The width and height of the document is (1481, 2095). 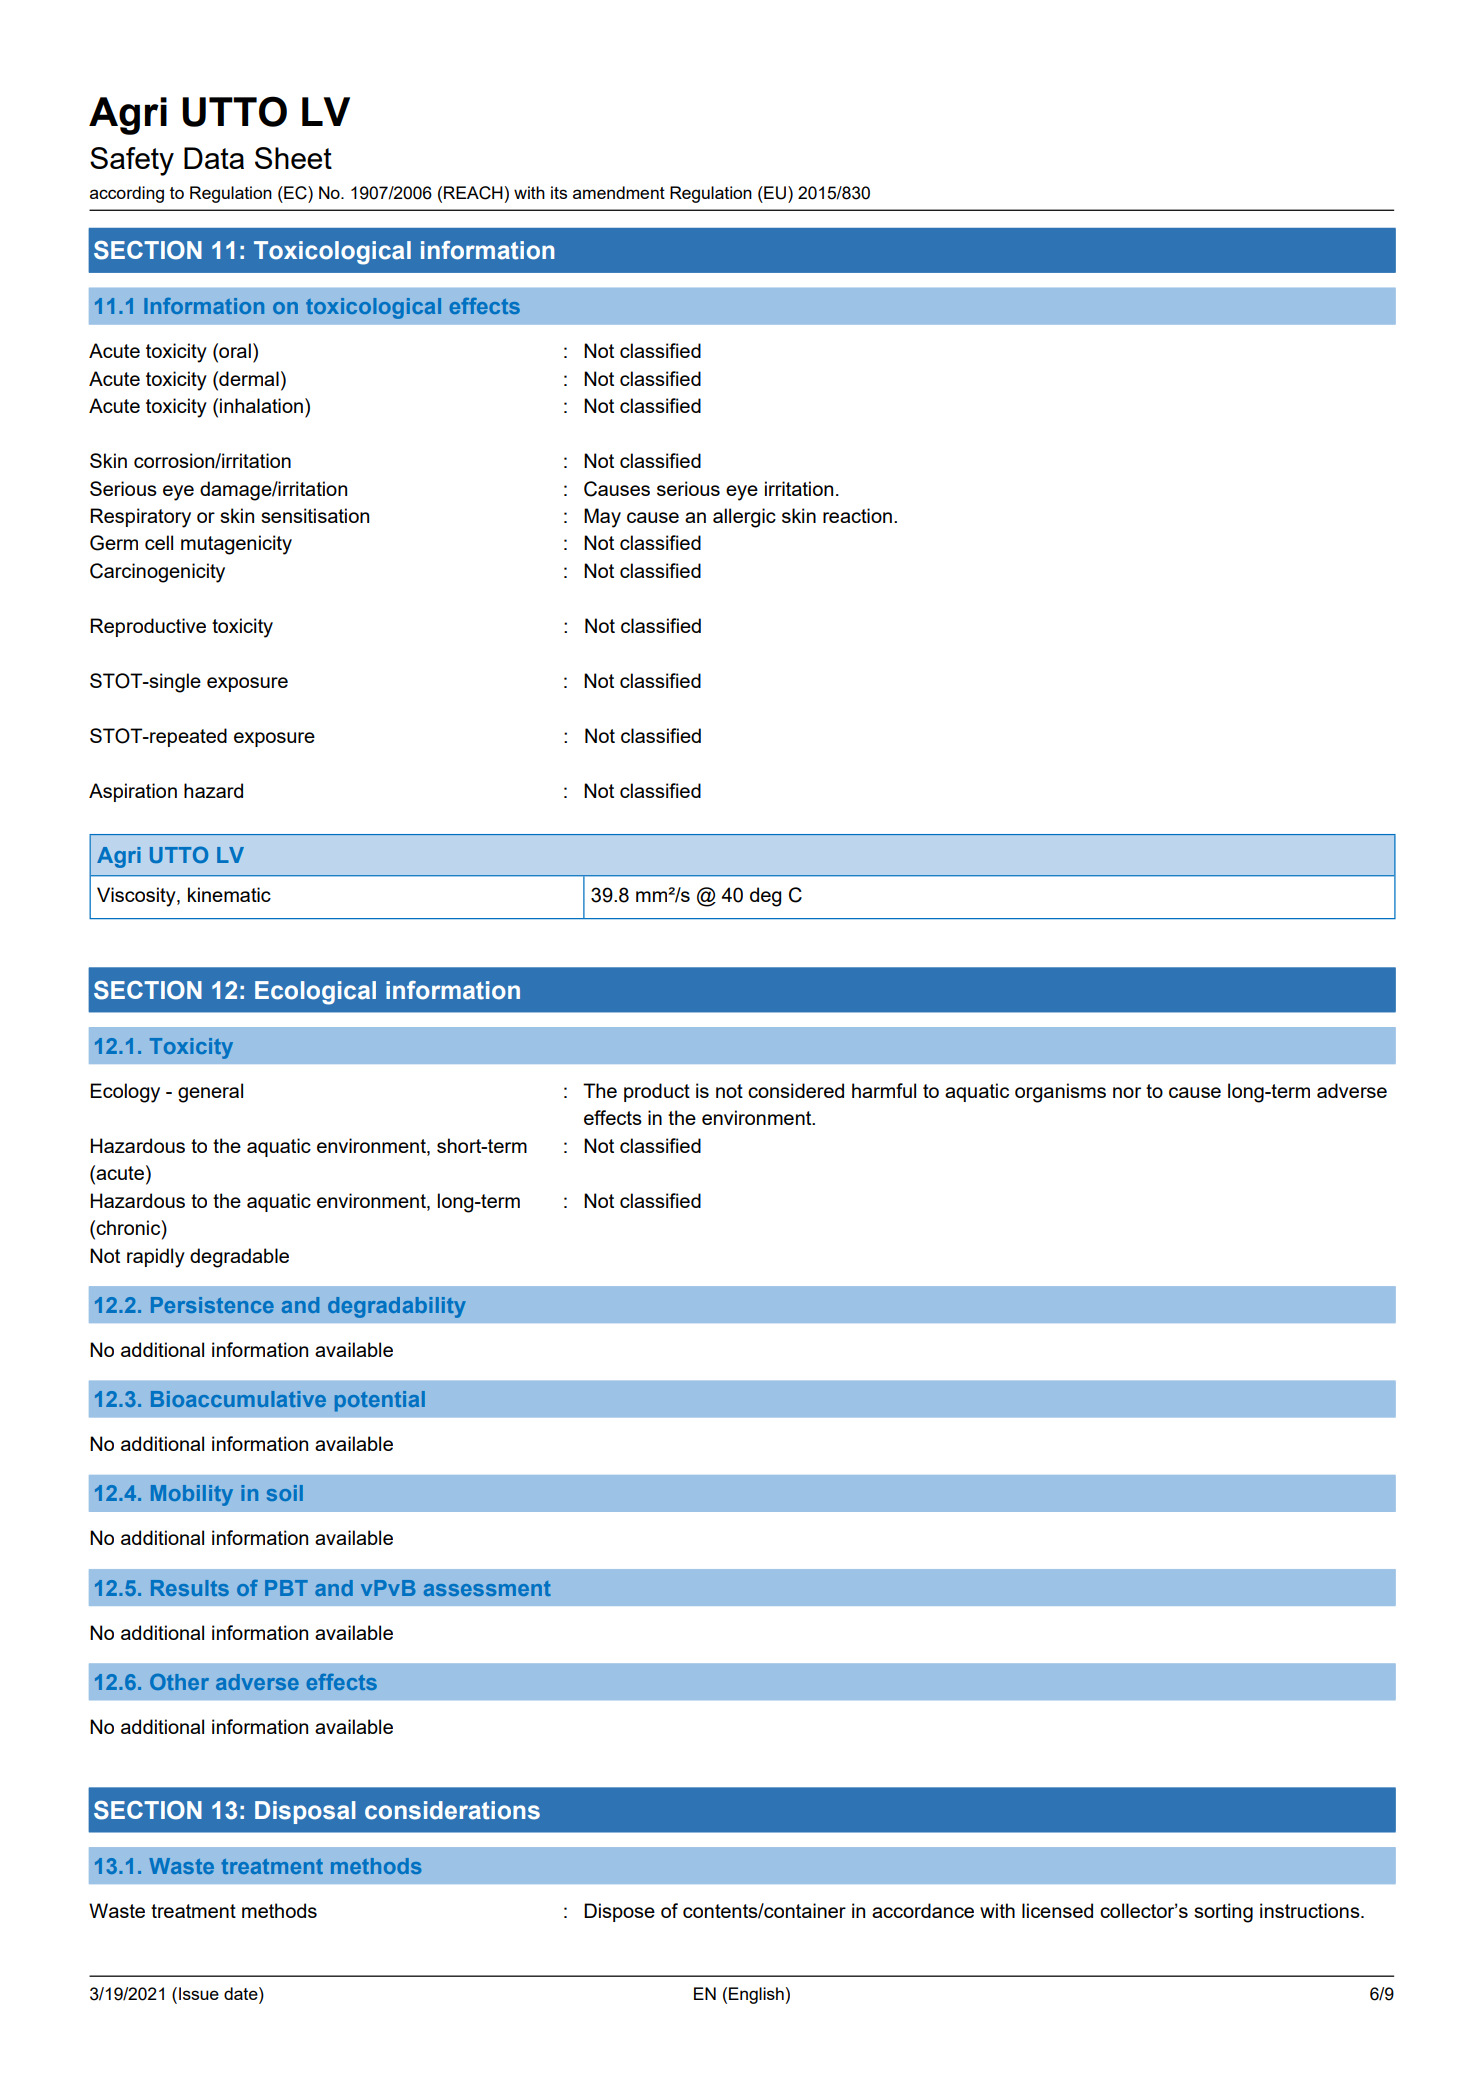 I want to click on English, so click(x=756, y=1995).
